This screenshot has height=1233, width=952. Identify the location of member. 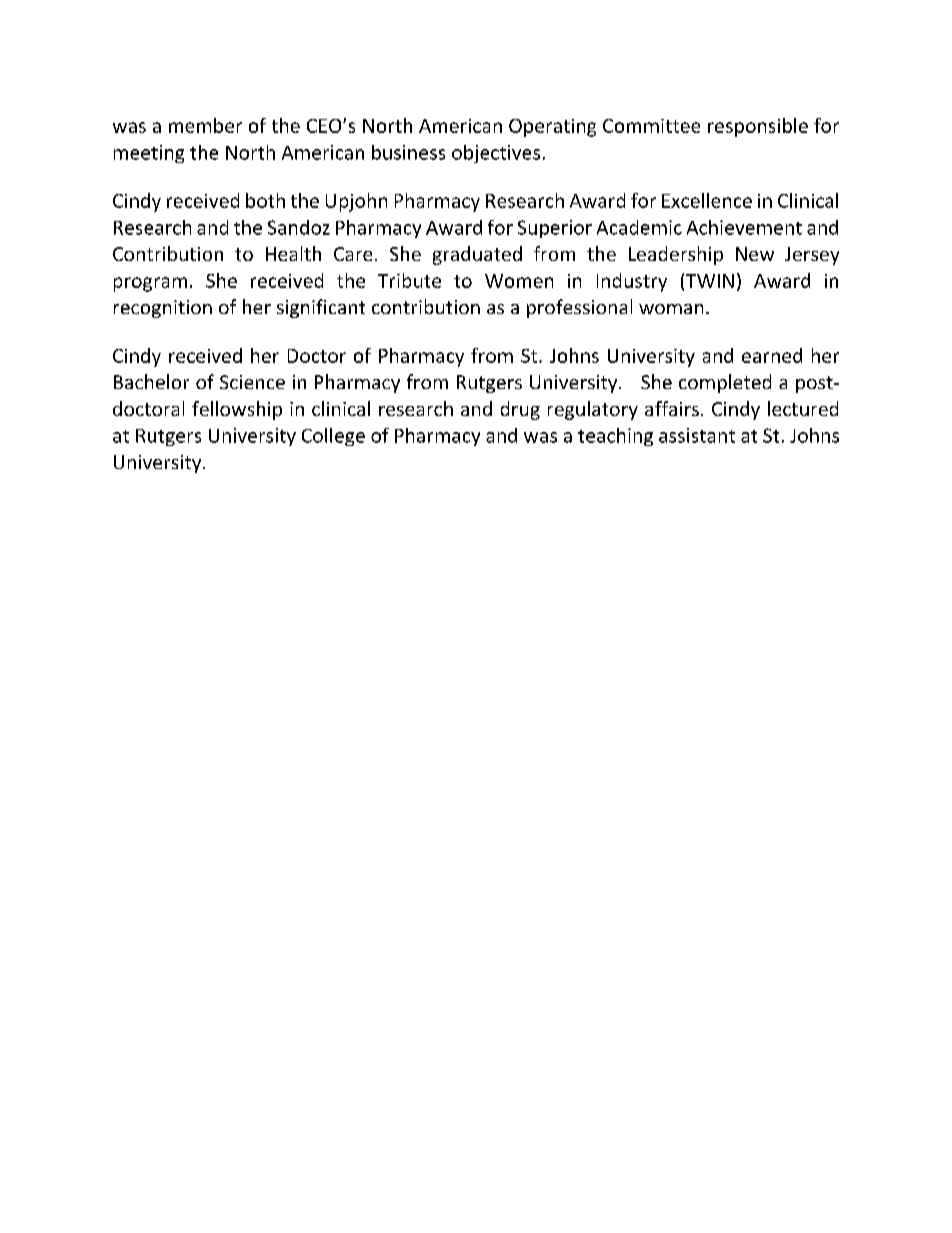
(205, 125).
